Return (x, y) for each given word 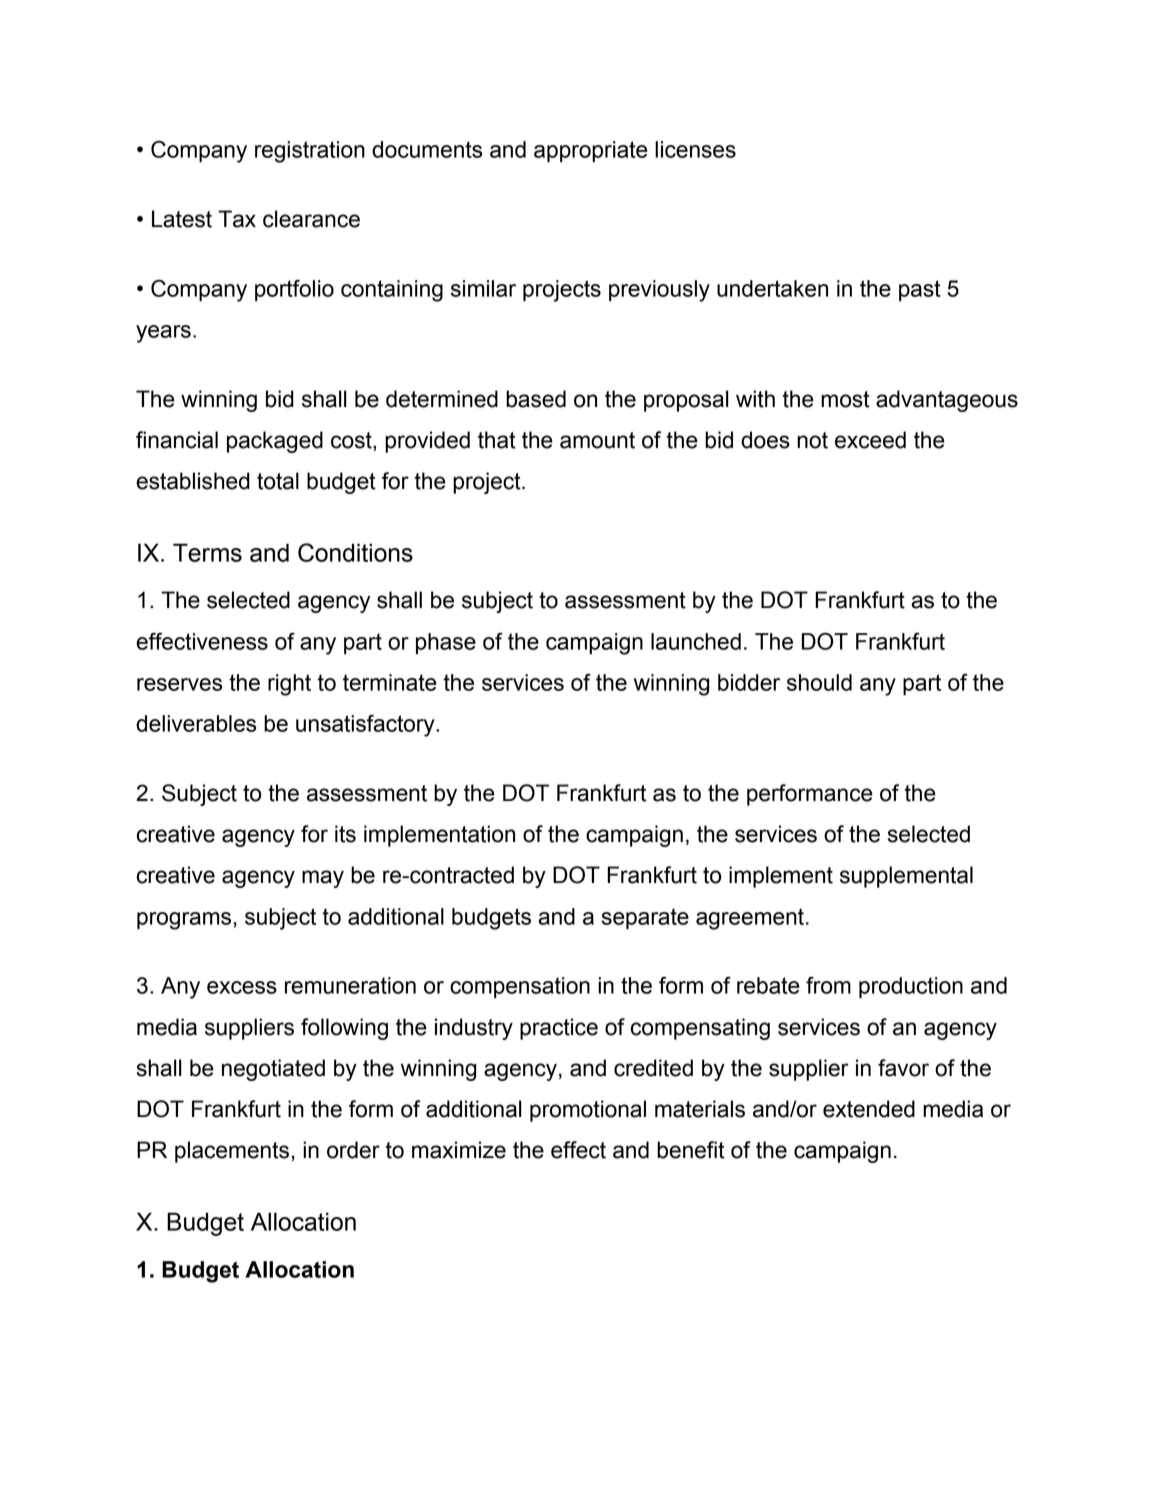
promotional (588, 1111)
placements (232, 1152)
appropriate (591, 151)
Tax (237, 219)
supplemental (906, 877)
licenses (695, 149)
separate (645, 918)
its (345, 834)
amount (597, 440)
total (278, 481)
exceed (870, 440)
